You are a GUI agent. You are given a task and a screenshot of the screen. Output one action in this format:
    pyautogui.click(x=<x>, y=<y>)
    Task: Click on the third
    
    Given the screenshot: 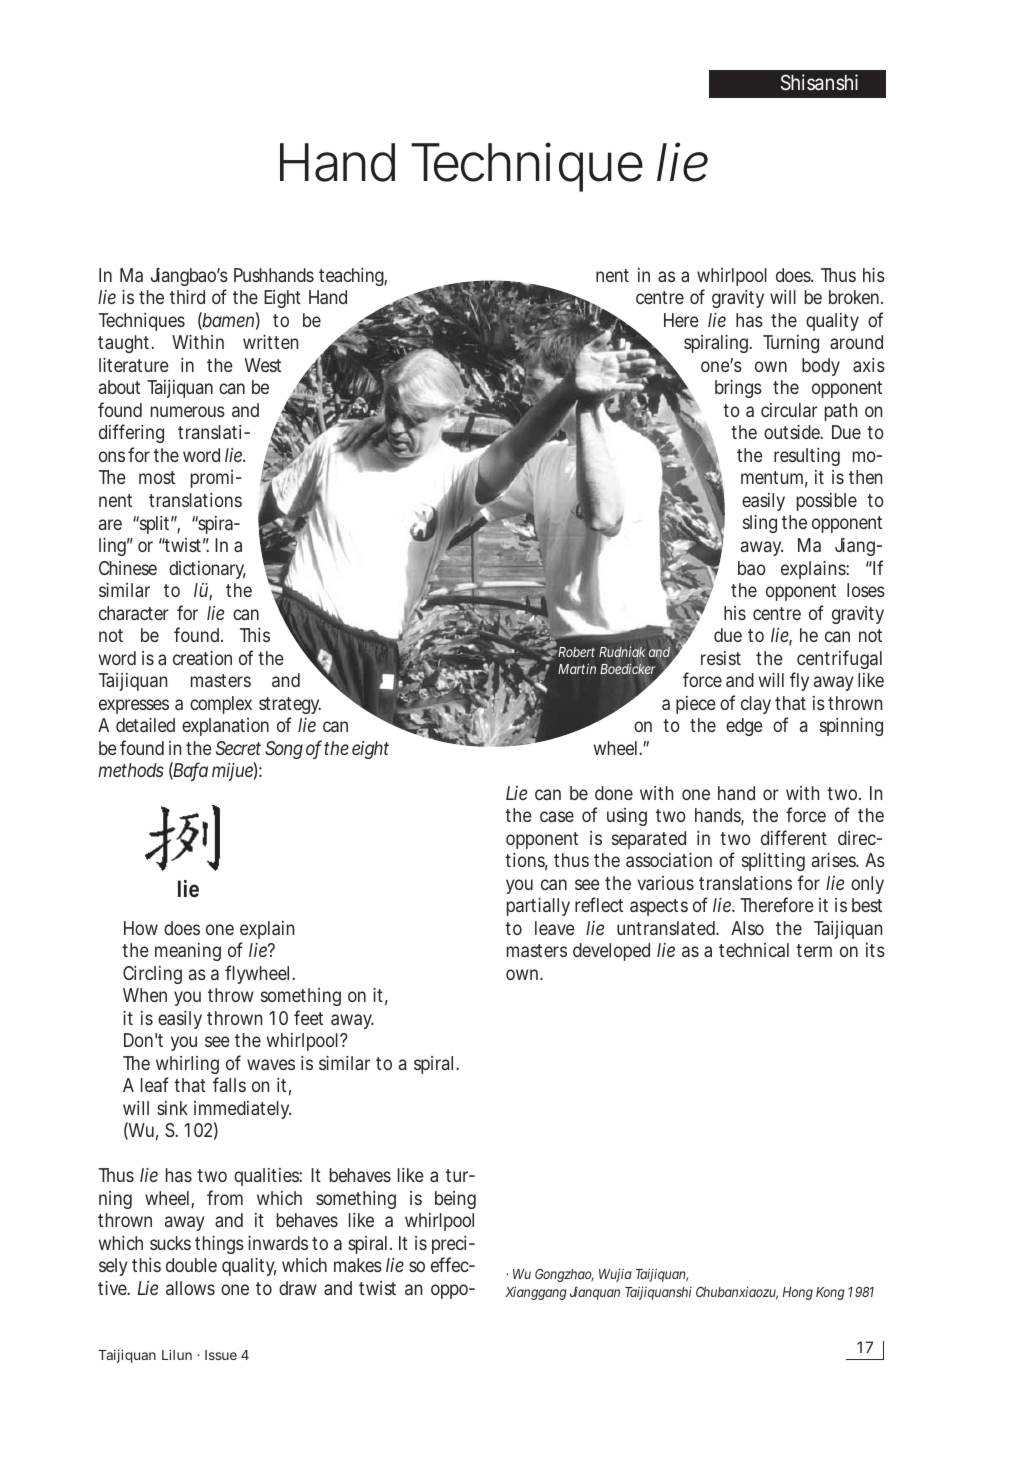 What is the action you would take?
    pyautogui.click(x=187, y=297)
